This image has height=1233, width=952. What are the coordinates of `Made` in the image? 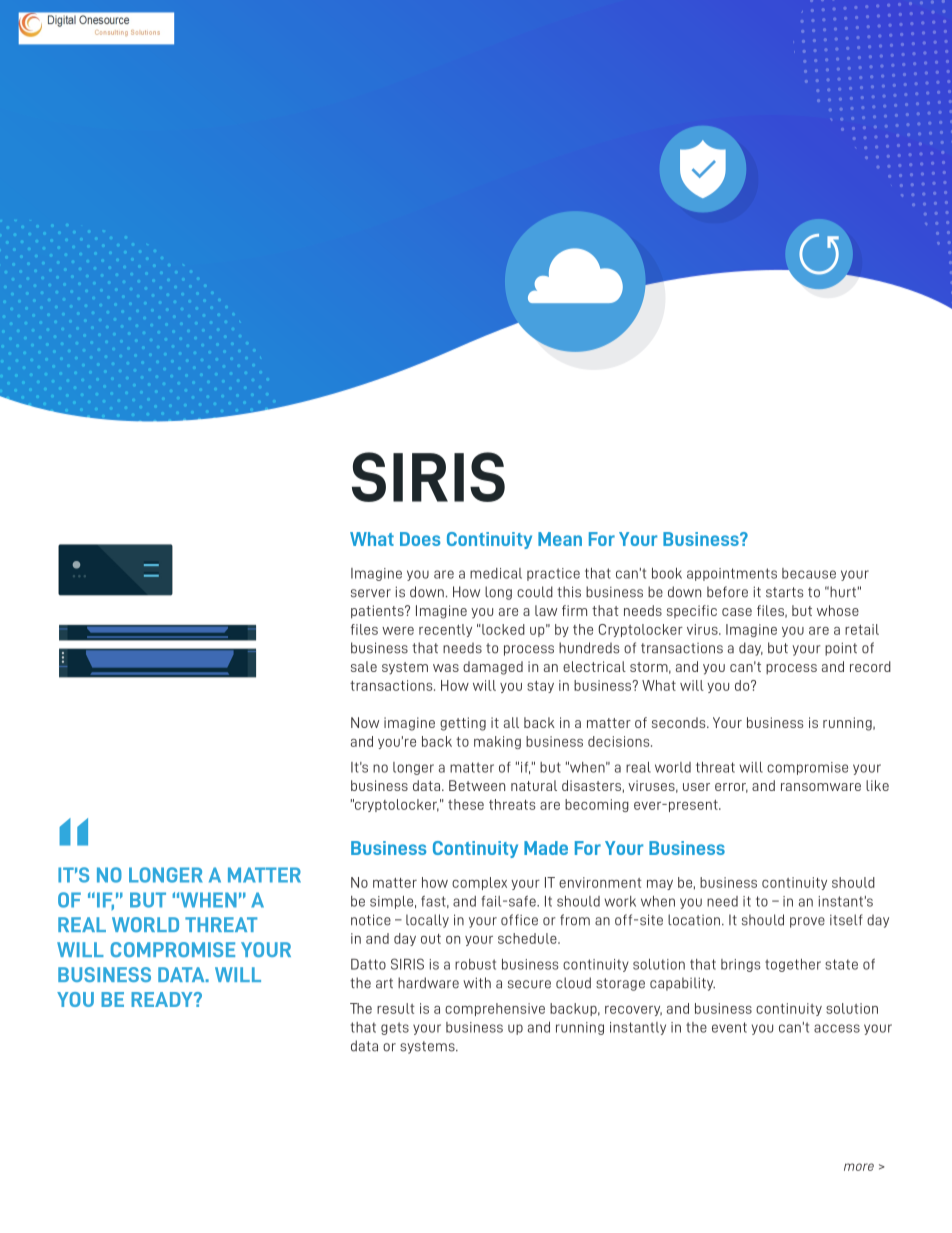 It's located at (546, 848).
